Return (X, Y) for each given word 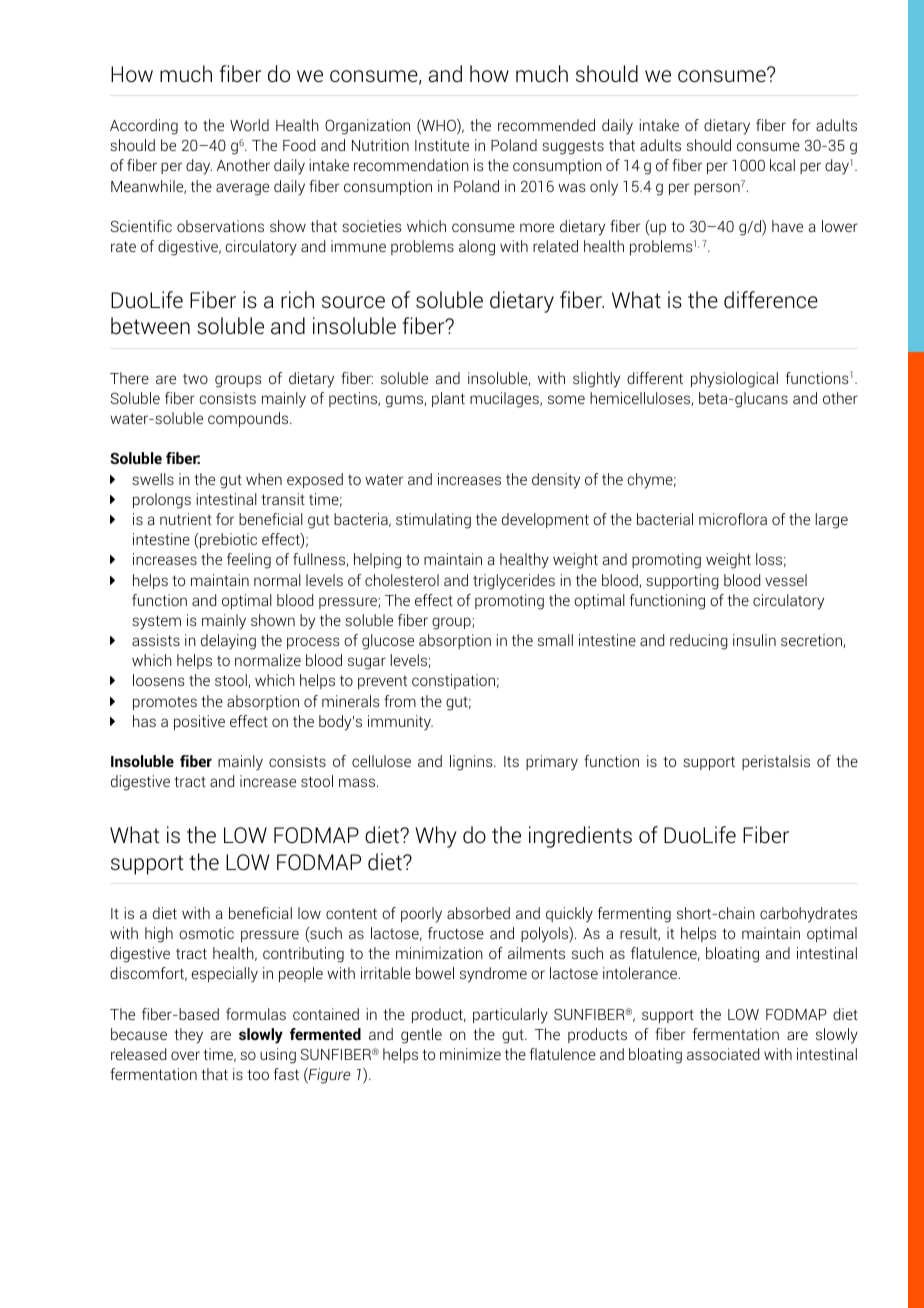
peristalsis (776, 762)
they (188, 1036)
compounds (249, 419)
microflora (733, 519)
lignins (472, 763)
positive (199, 722)
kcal (782, 165)
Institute (442, 145)
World (249, 125)
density (556, 481)
